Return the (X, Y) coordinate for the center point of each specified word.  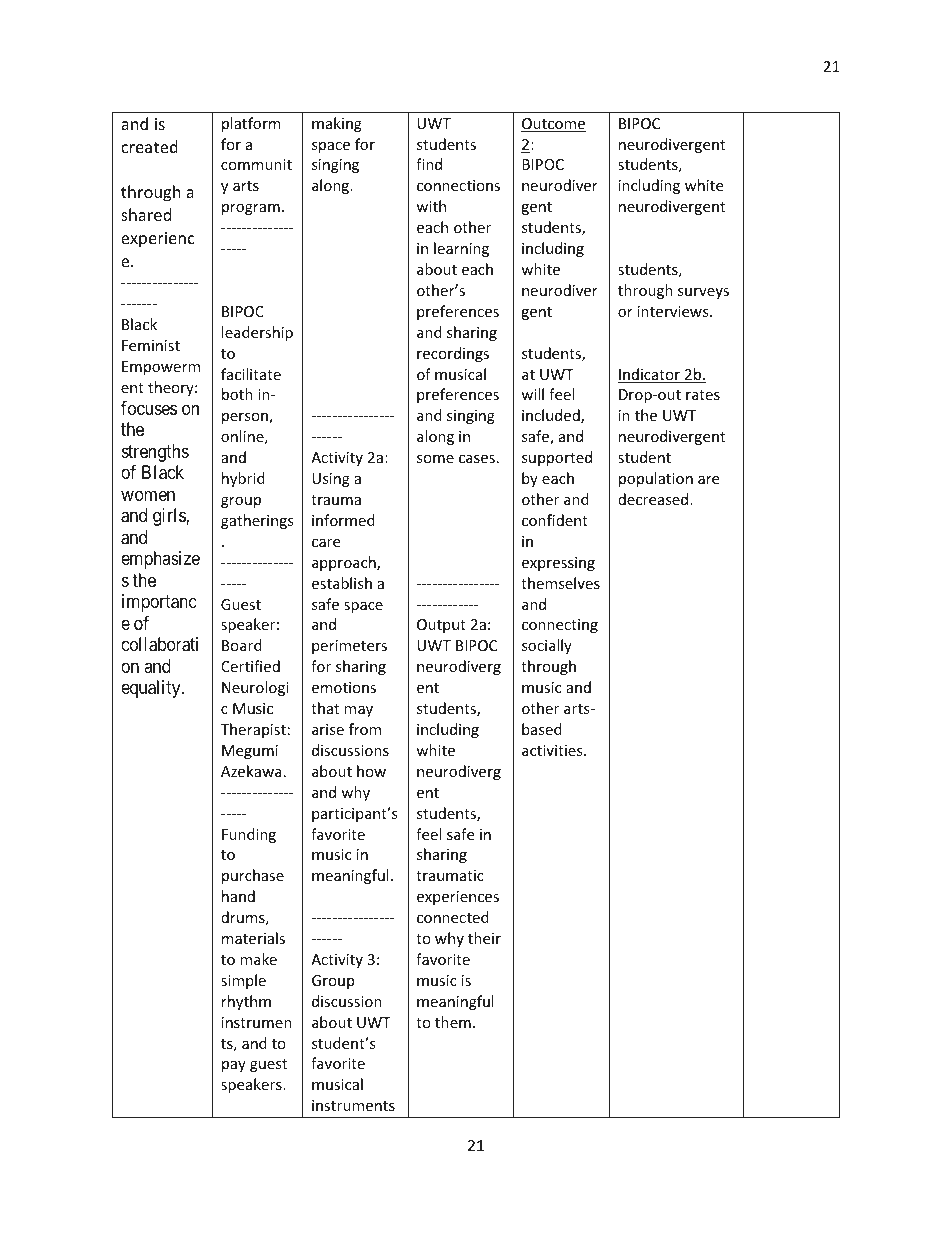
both (237, 394)
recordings (453, 354)
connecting (560, 626)
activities (553, 750)
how (371, 771)
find (429, 164)
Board (242, 645)
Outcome (553, 125)
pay (234, 1066)
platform (251, 124)
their (484, 938)
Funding (249, 835)
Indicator (650, 375)
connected (453, 917)
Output (441, 626)
